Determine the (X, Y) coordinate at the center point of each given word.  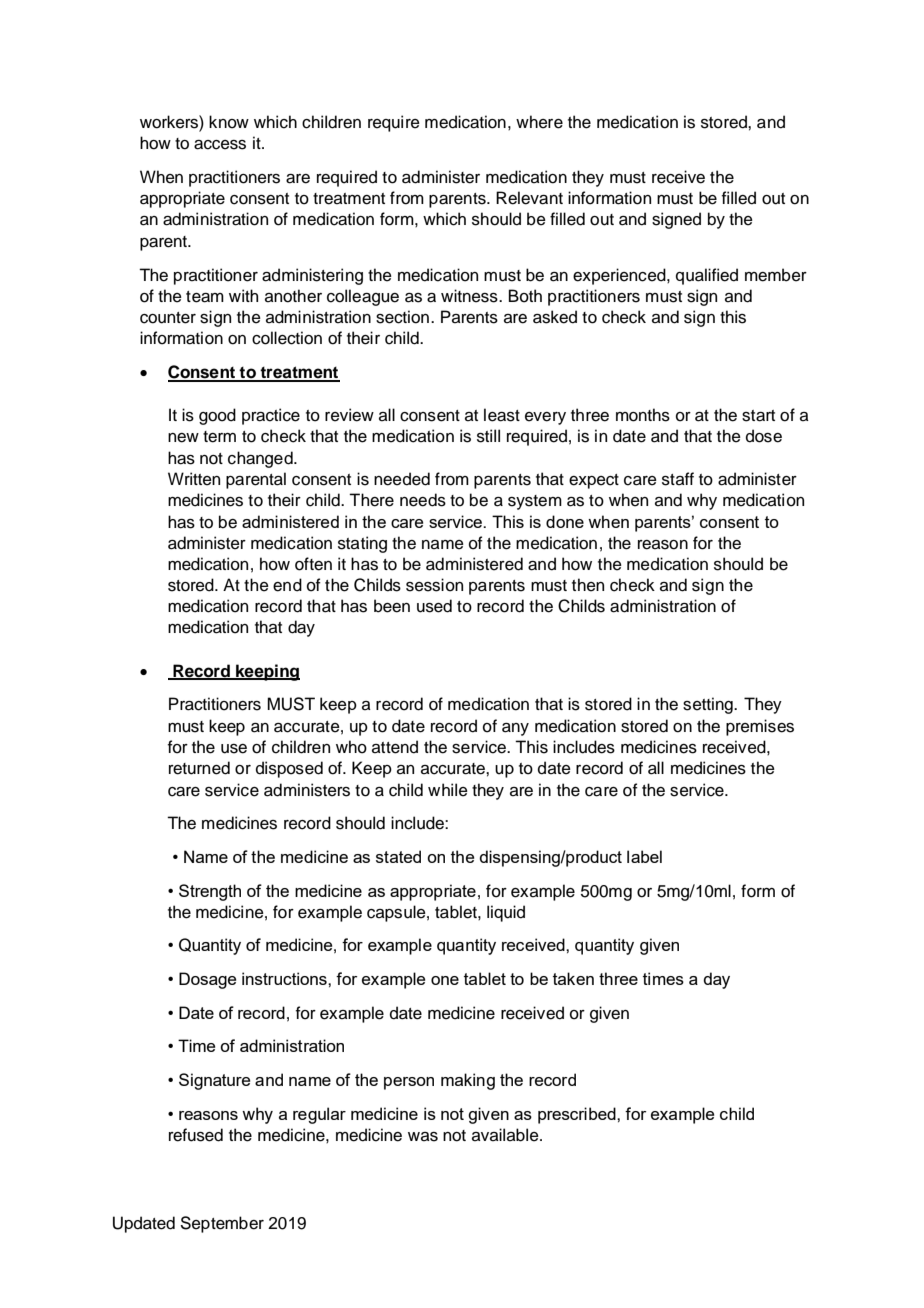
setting (709, 705)
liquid (506, 913)
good (217, 416)
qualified (707, 276)
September (222, 1224)
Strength (210, 892)
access (220, 145)
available (506, 1135)
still (488, 436)
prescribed (578, 1115)
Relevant (529, 198)
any (515, 729)
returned (199, 768)
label (644, 856)
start (758, 416)
